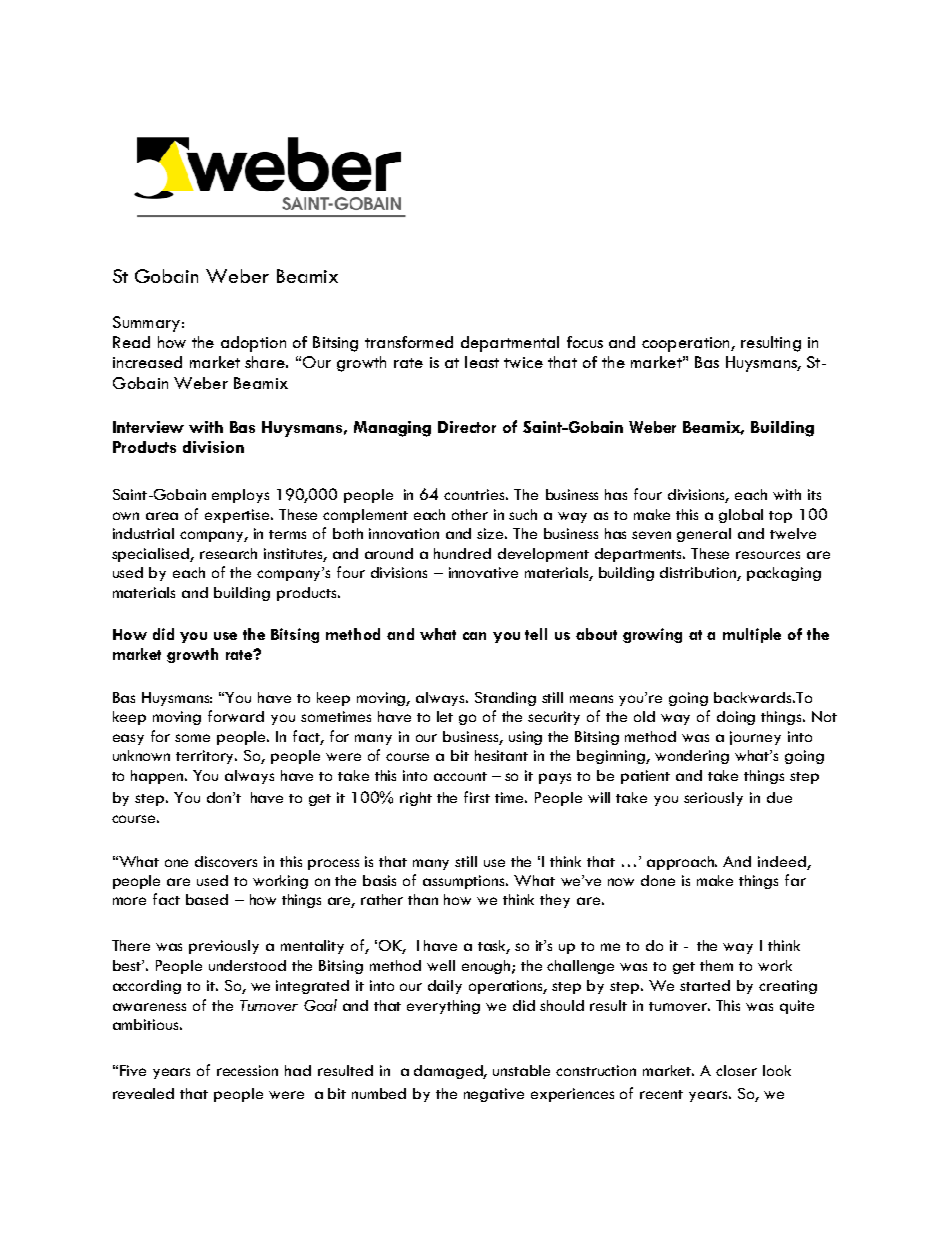 Image resolution: width=952 pixels, height=1233 pixels. What do you see at coordinates (482, 362) in the screenshot?
I see `least` at bounding box center [482, 362].
